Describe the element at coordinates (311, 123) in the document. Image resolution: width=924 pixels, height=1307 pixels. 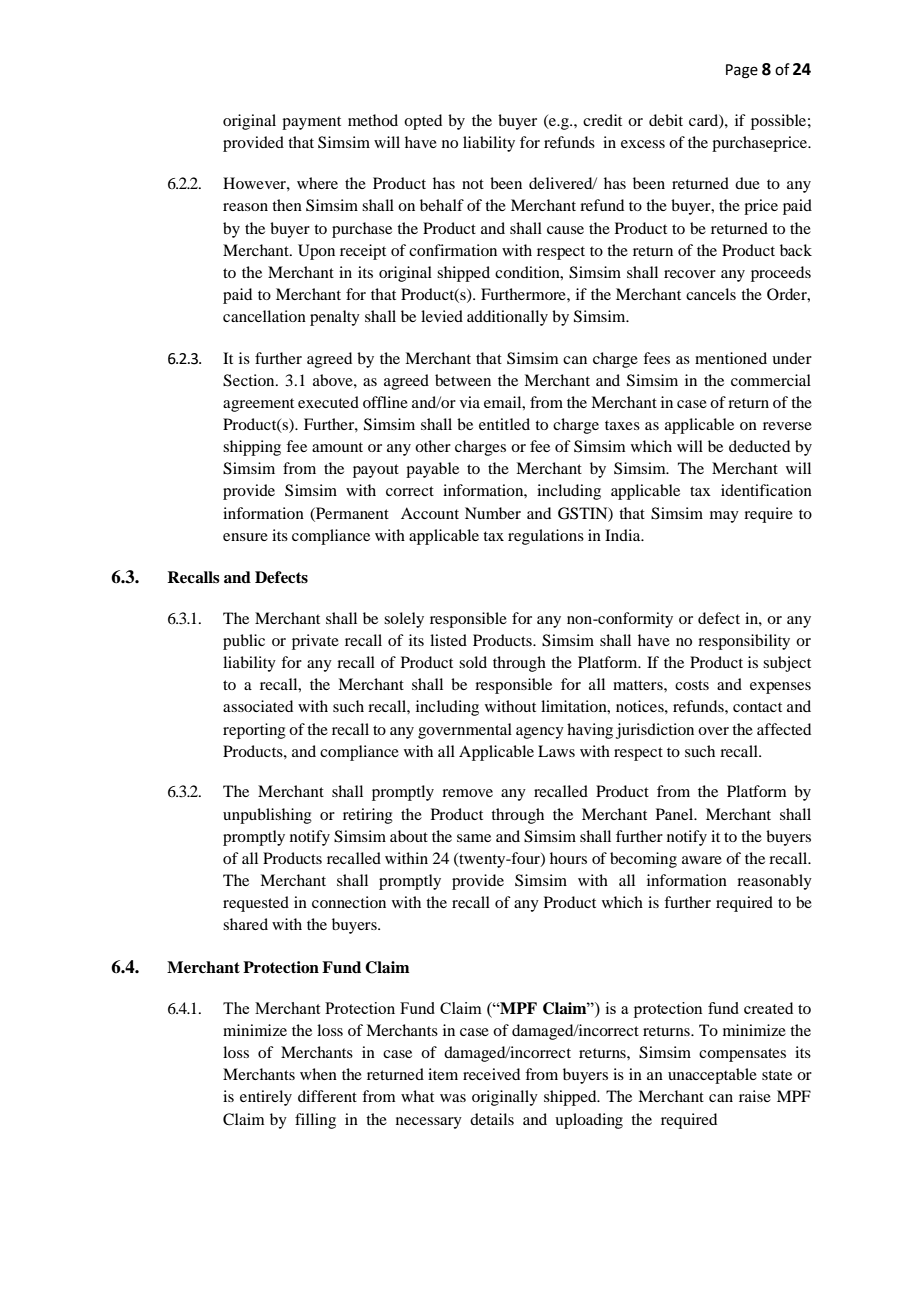
I see `payment` at that location.
